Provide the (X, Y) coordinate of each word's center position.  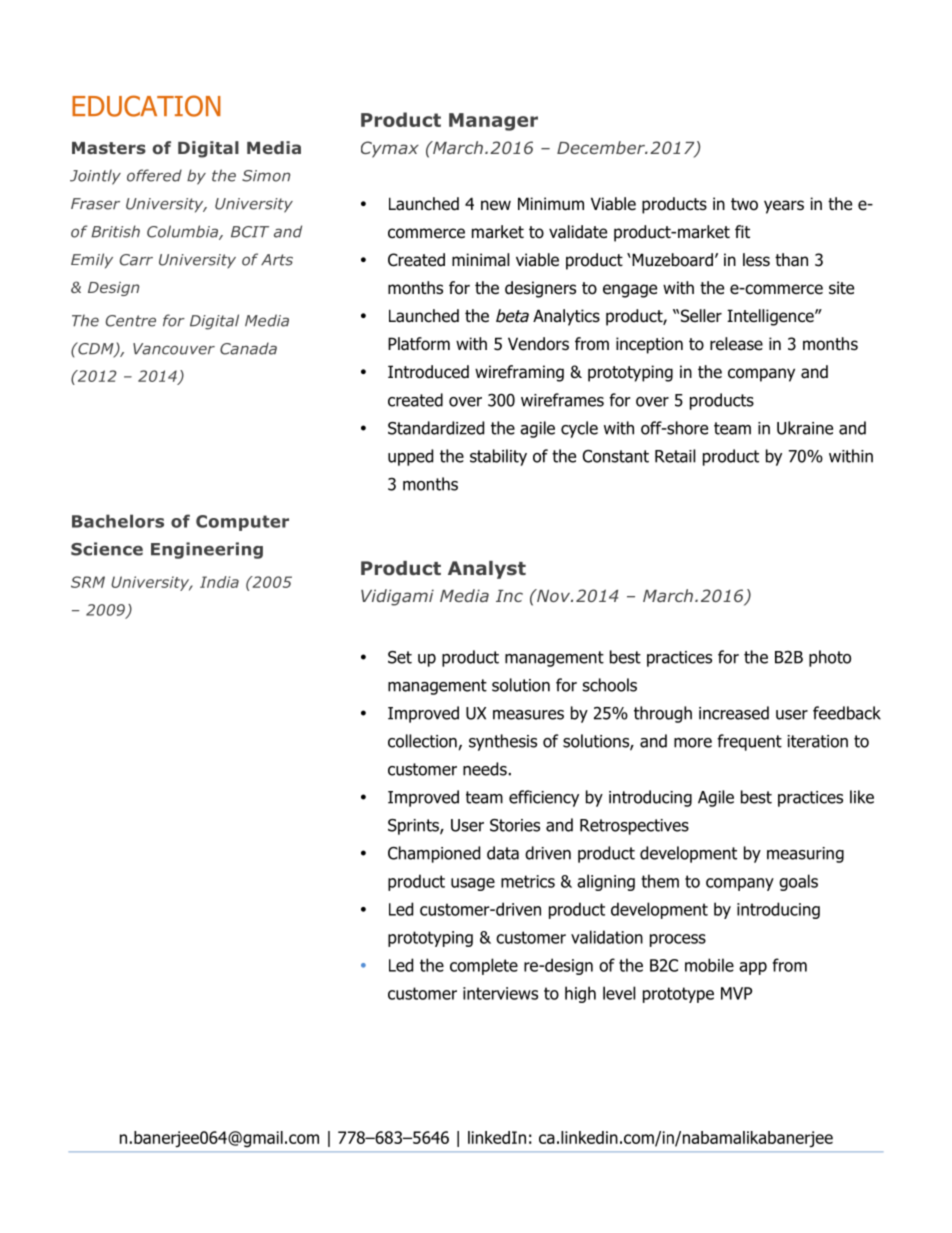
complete (484, 966)
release (736, 344)
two (744, 204)
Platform (419, 344)
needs (485, 769)
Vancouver (174, 349)
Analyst (487, 570)
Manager (493, 122)
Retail (675, 456)
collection (422, 741)
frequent (749, 742)
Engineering (207, 550)
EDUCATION (146, 106)
